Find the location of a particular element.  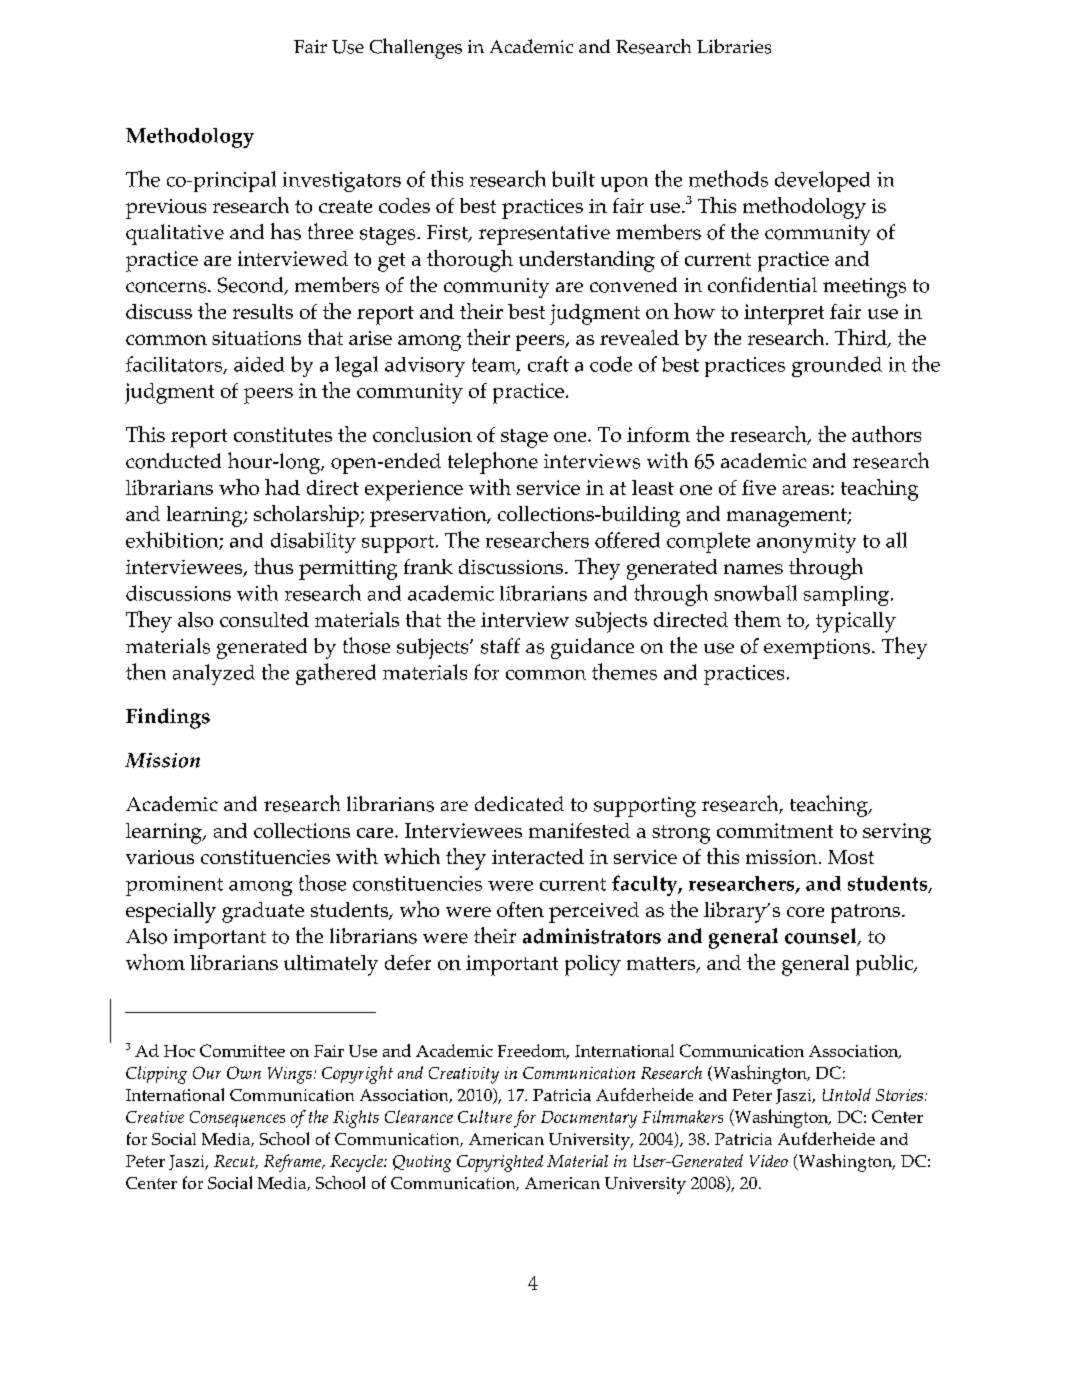

interacted is located at coordinates (538, 856).
